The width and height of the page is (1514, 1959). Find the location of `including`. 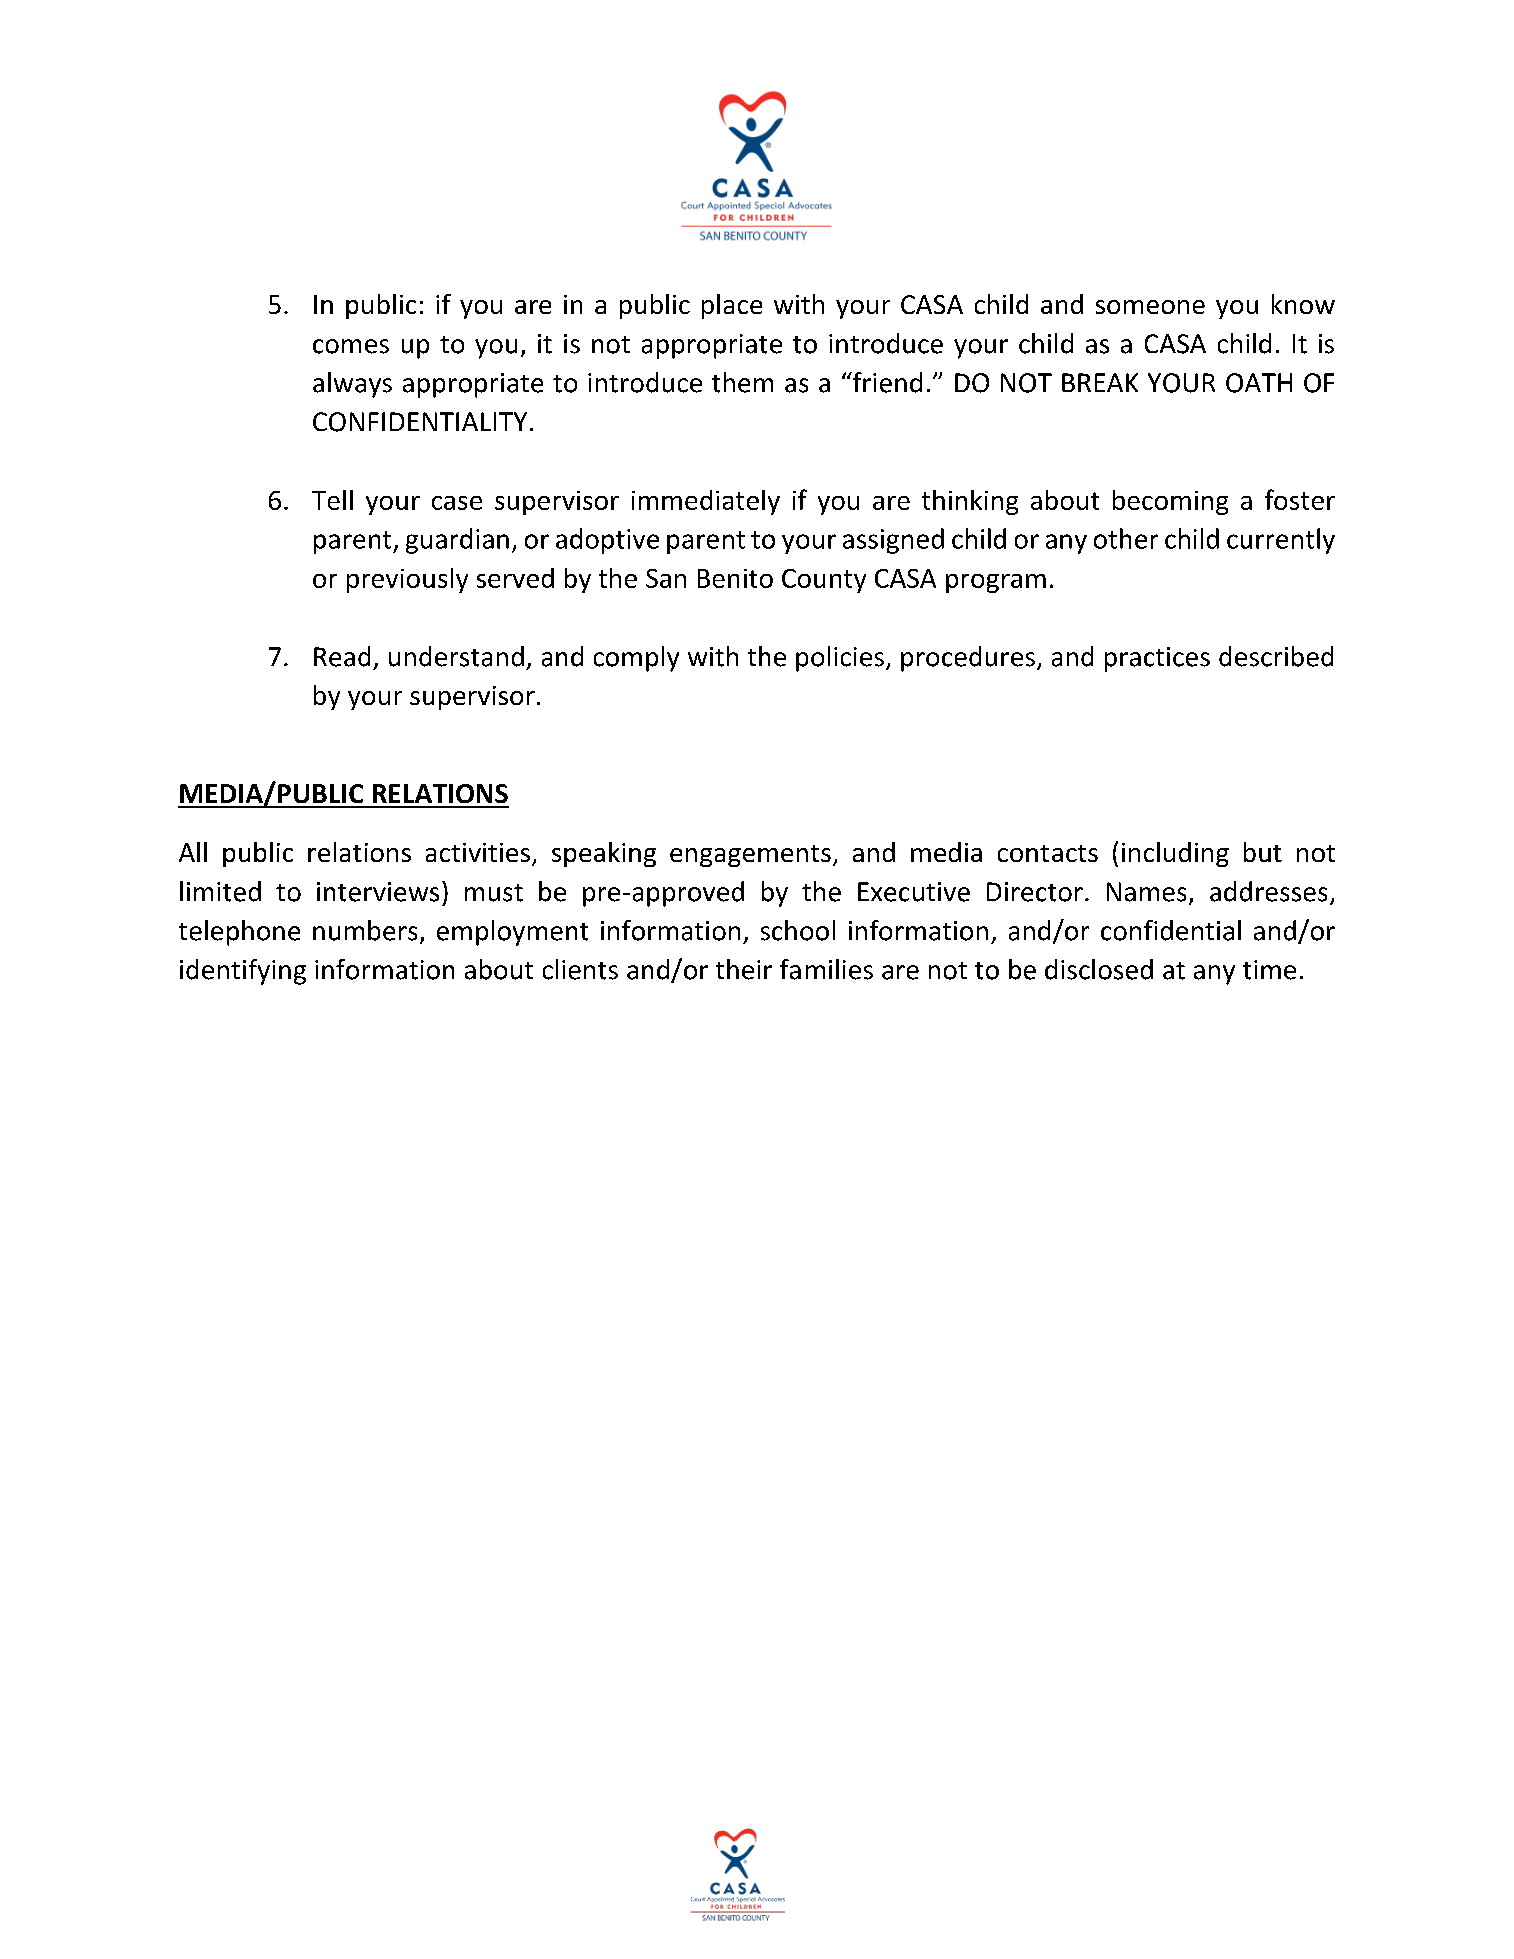

including is located at coordinates (1175, 854).
